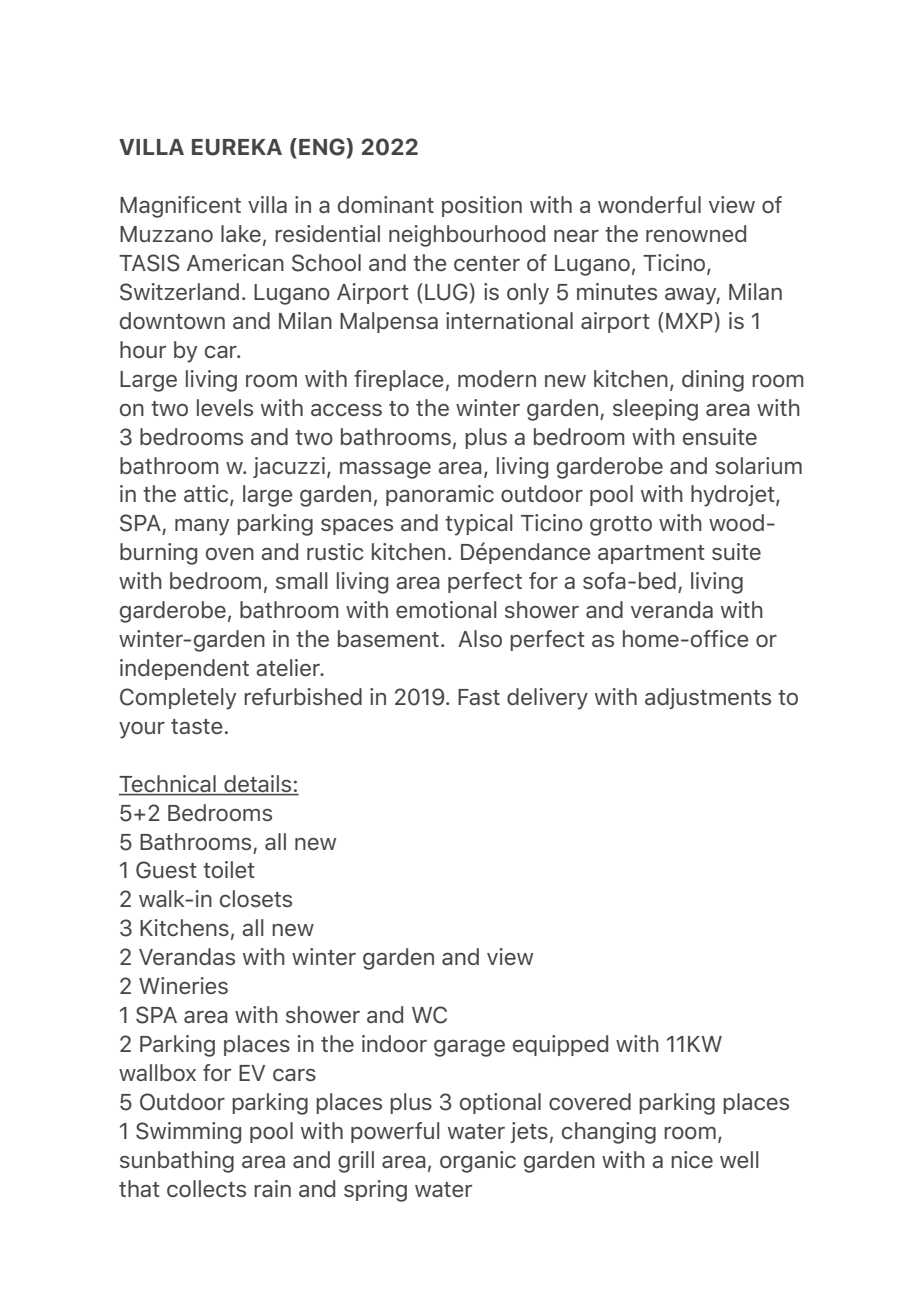 The image size is (924, 1308). I want to click on wonderful, so click(649, 204).
